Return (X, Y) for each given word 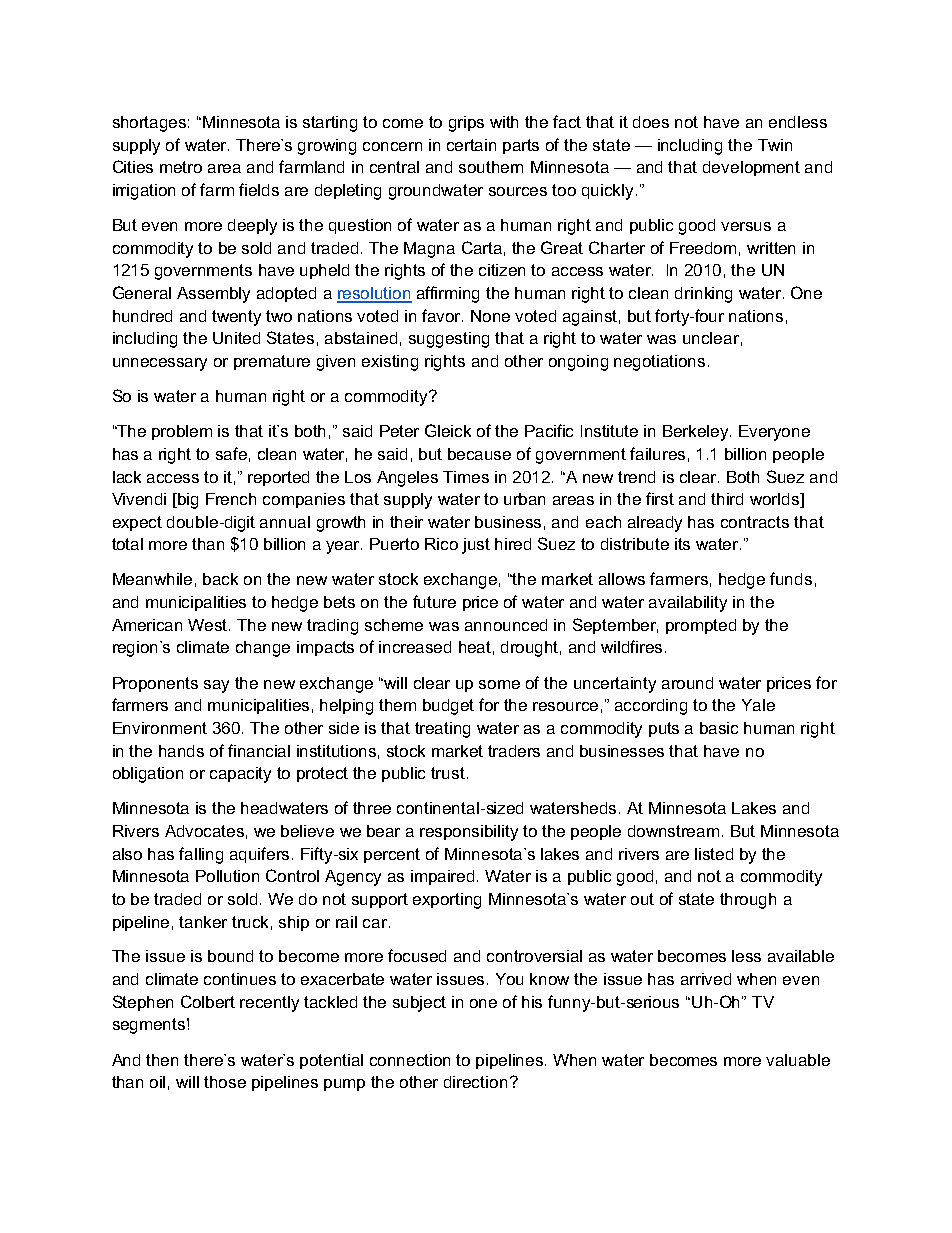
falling (201, 855)
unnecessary (160, 364)
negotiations (659, 363)
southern (491, 167)
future (434, 601)
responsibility (469, 833)
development (751, 168)
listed (714, 854)
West (209, 625)
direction (475, 1082)
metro (181, 167)
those (225, 1082)
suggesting (449, 340)
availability (688, 604)
